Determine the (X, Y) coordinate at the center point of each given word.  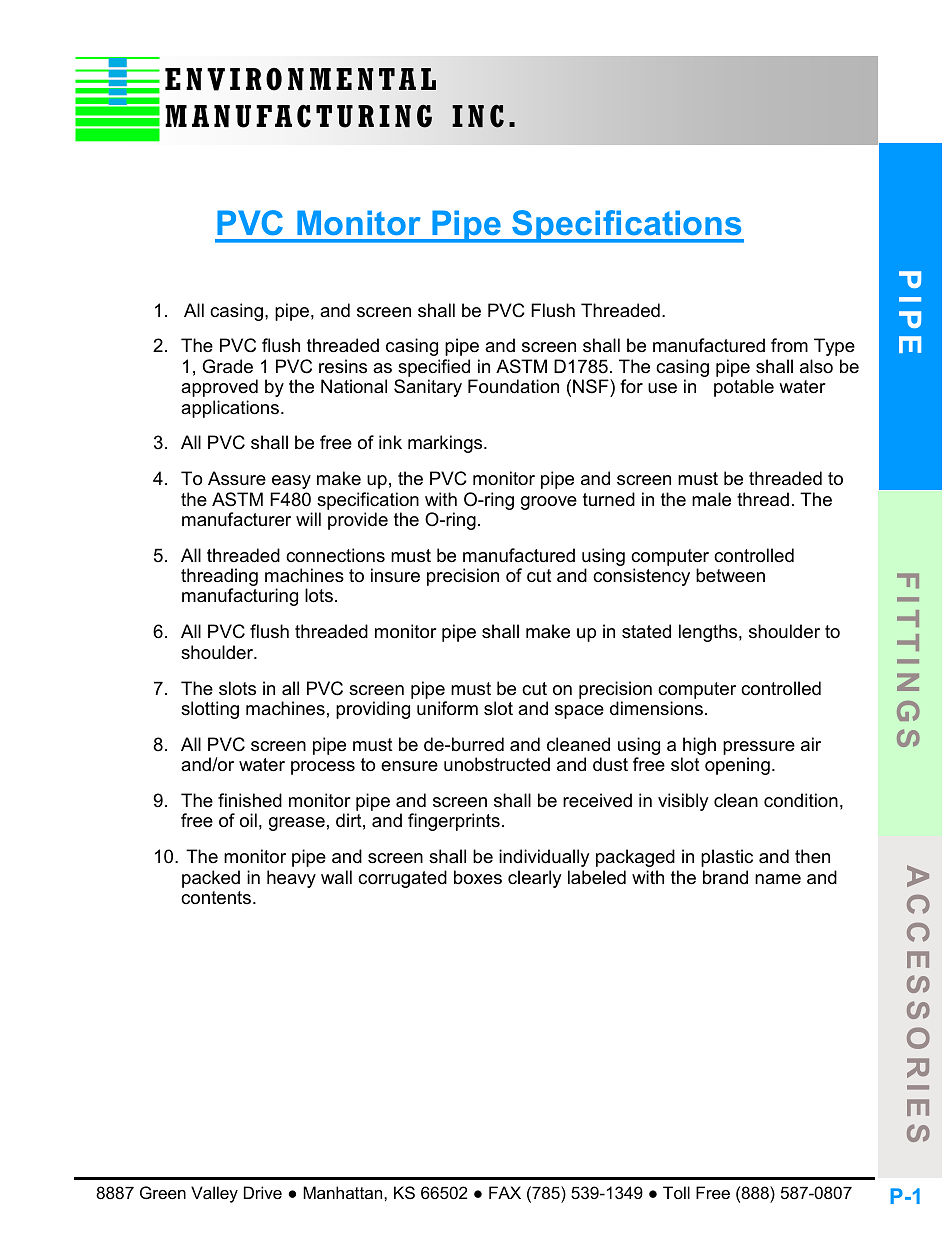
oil (248, 820)
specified (434, 368)
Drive (263, 1192)
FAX (505, 1192)
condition (801, 800)
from (789, 345)
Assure (237, 478)
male (711, 499)
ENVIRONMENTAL (300, 79)
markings (446, 444)
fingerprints (454, 822)
